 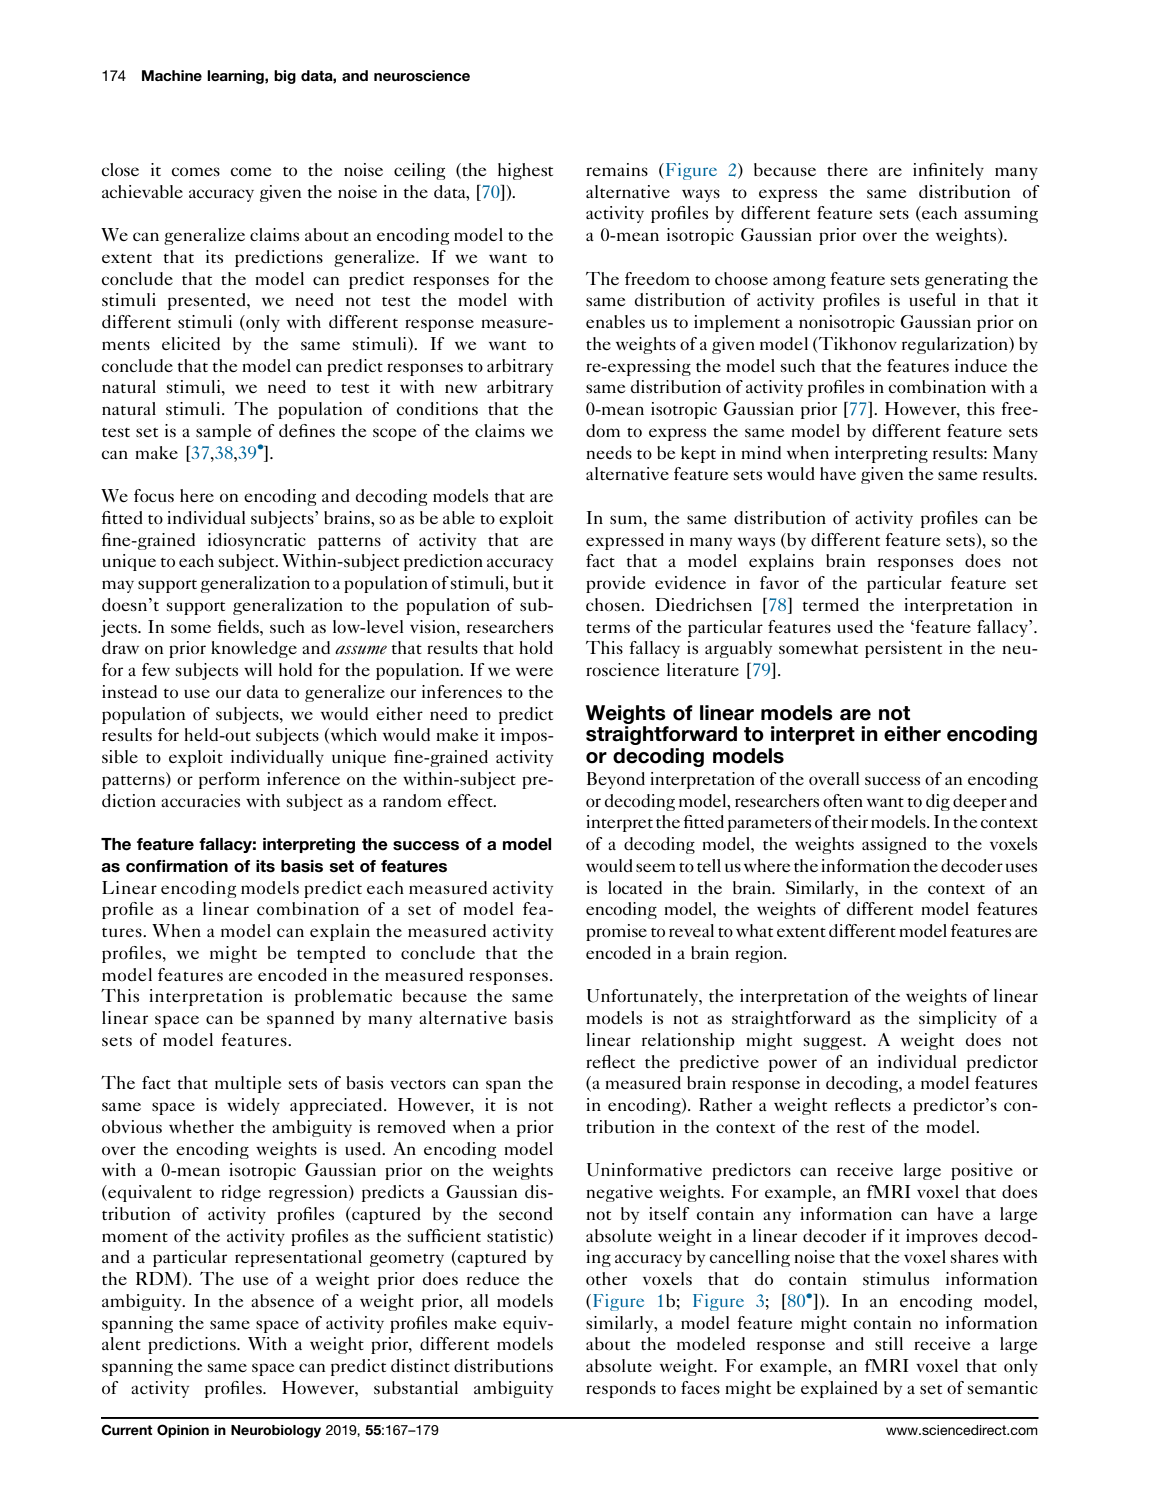 I want to click on assigned, so click(x=894, y=845).
